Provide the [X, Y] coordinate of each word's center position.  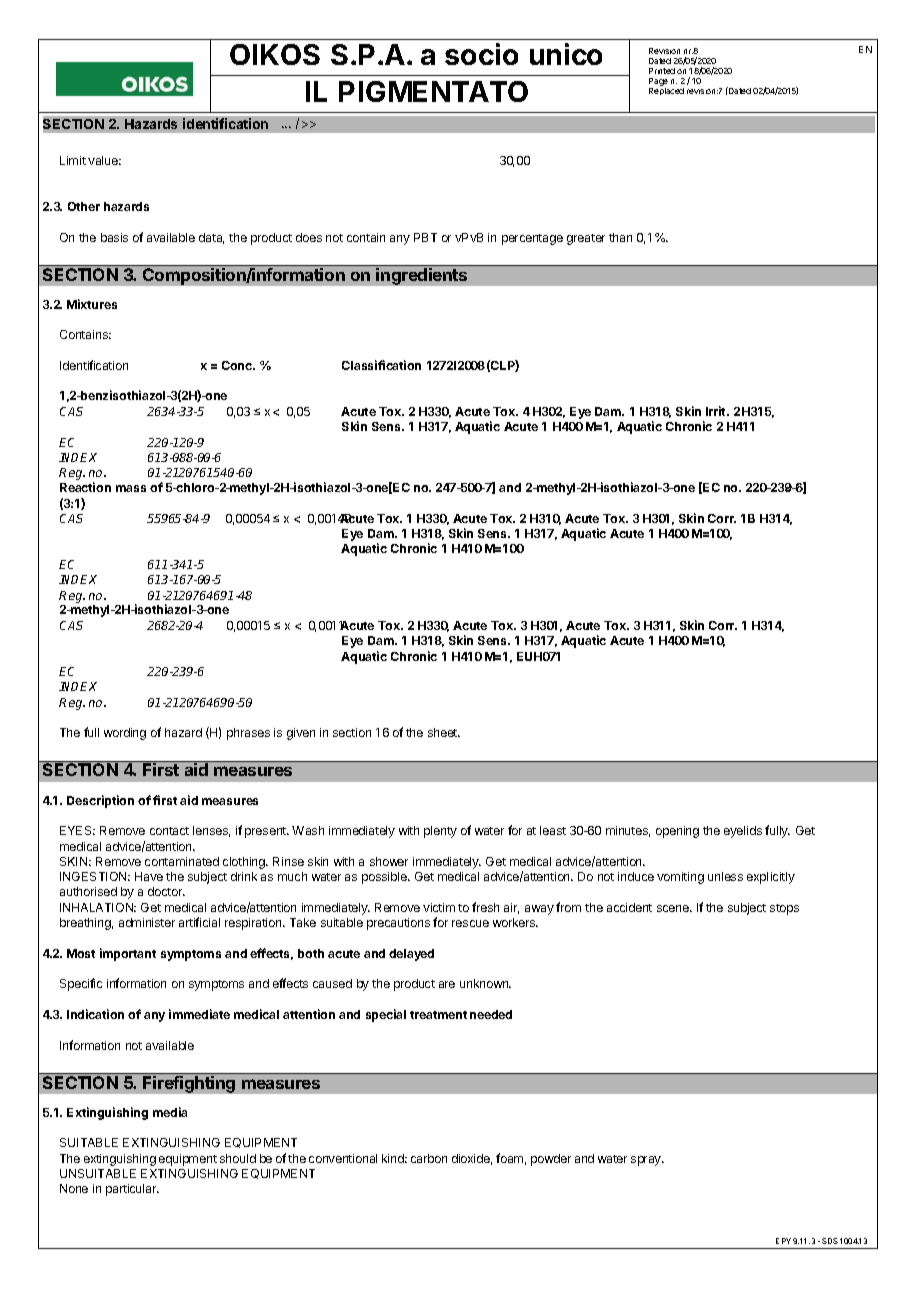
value [104, 160]
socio [481, 54]
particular [132, 1190]
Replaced [666, 91]
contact [169, 831]
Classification [381, 365]
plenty [440, 832]
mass [131, 488]
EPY [783, 1241]
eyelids [743, 832]
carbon [429, 1158]
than [620, 237]
